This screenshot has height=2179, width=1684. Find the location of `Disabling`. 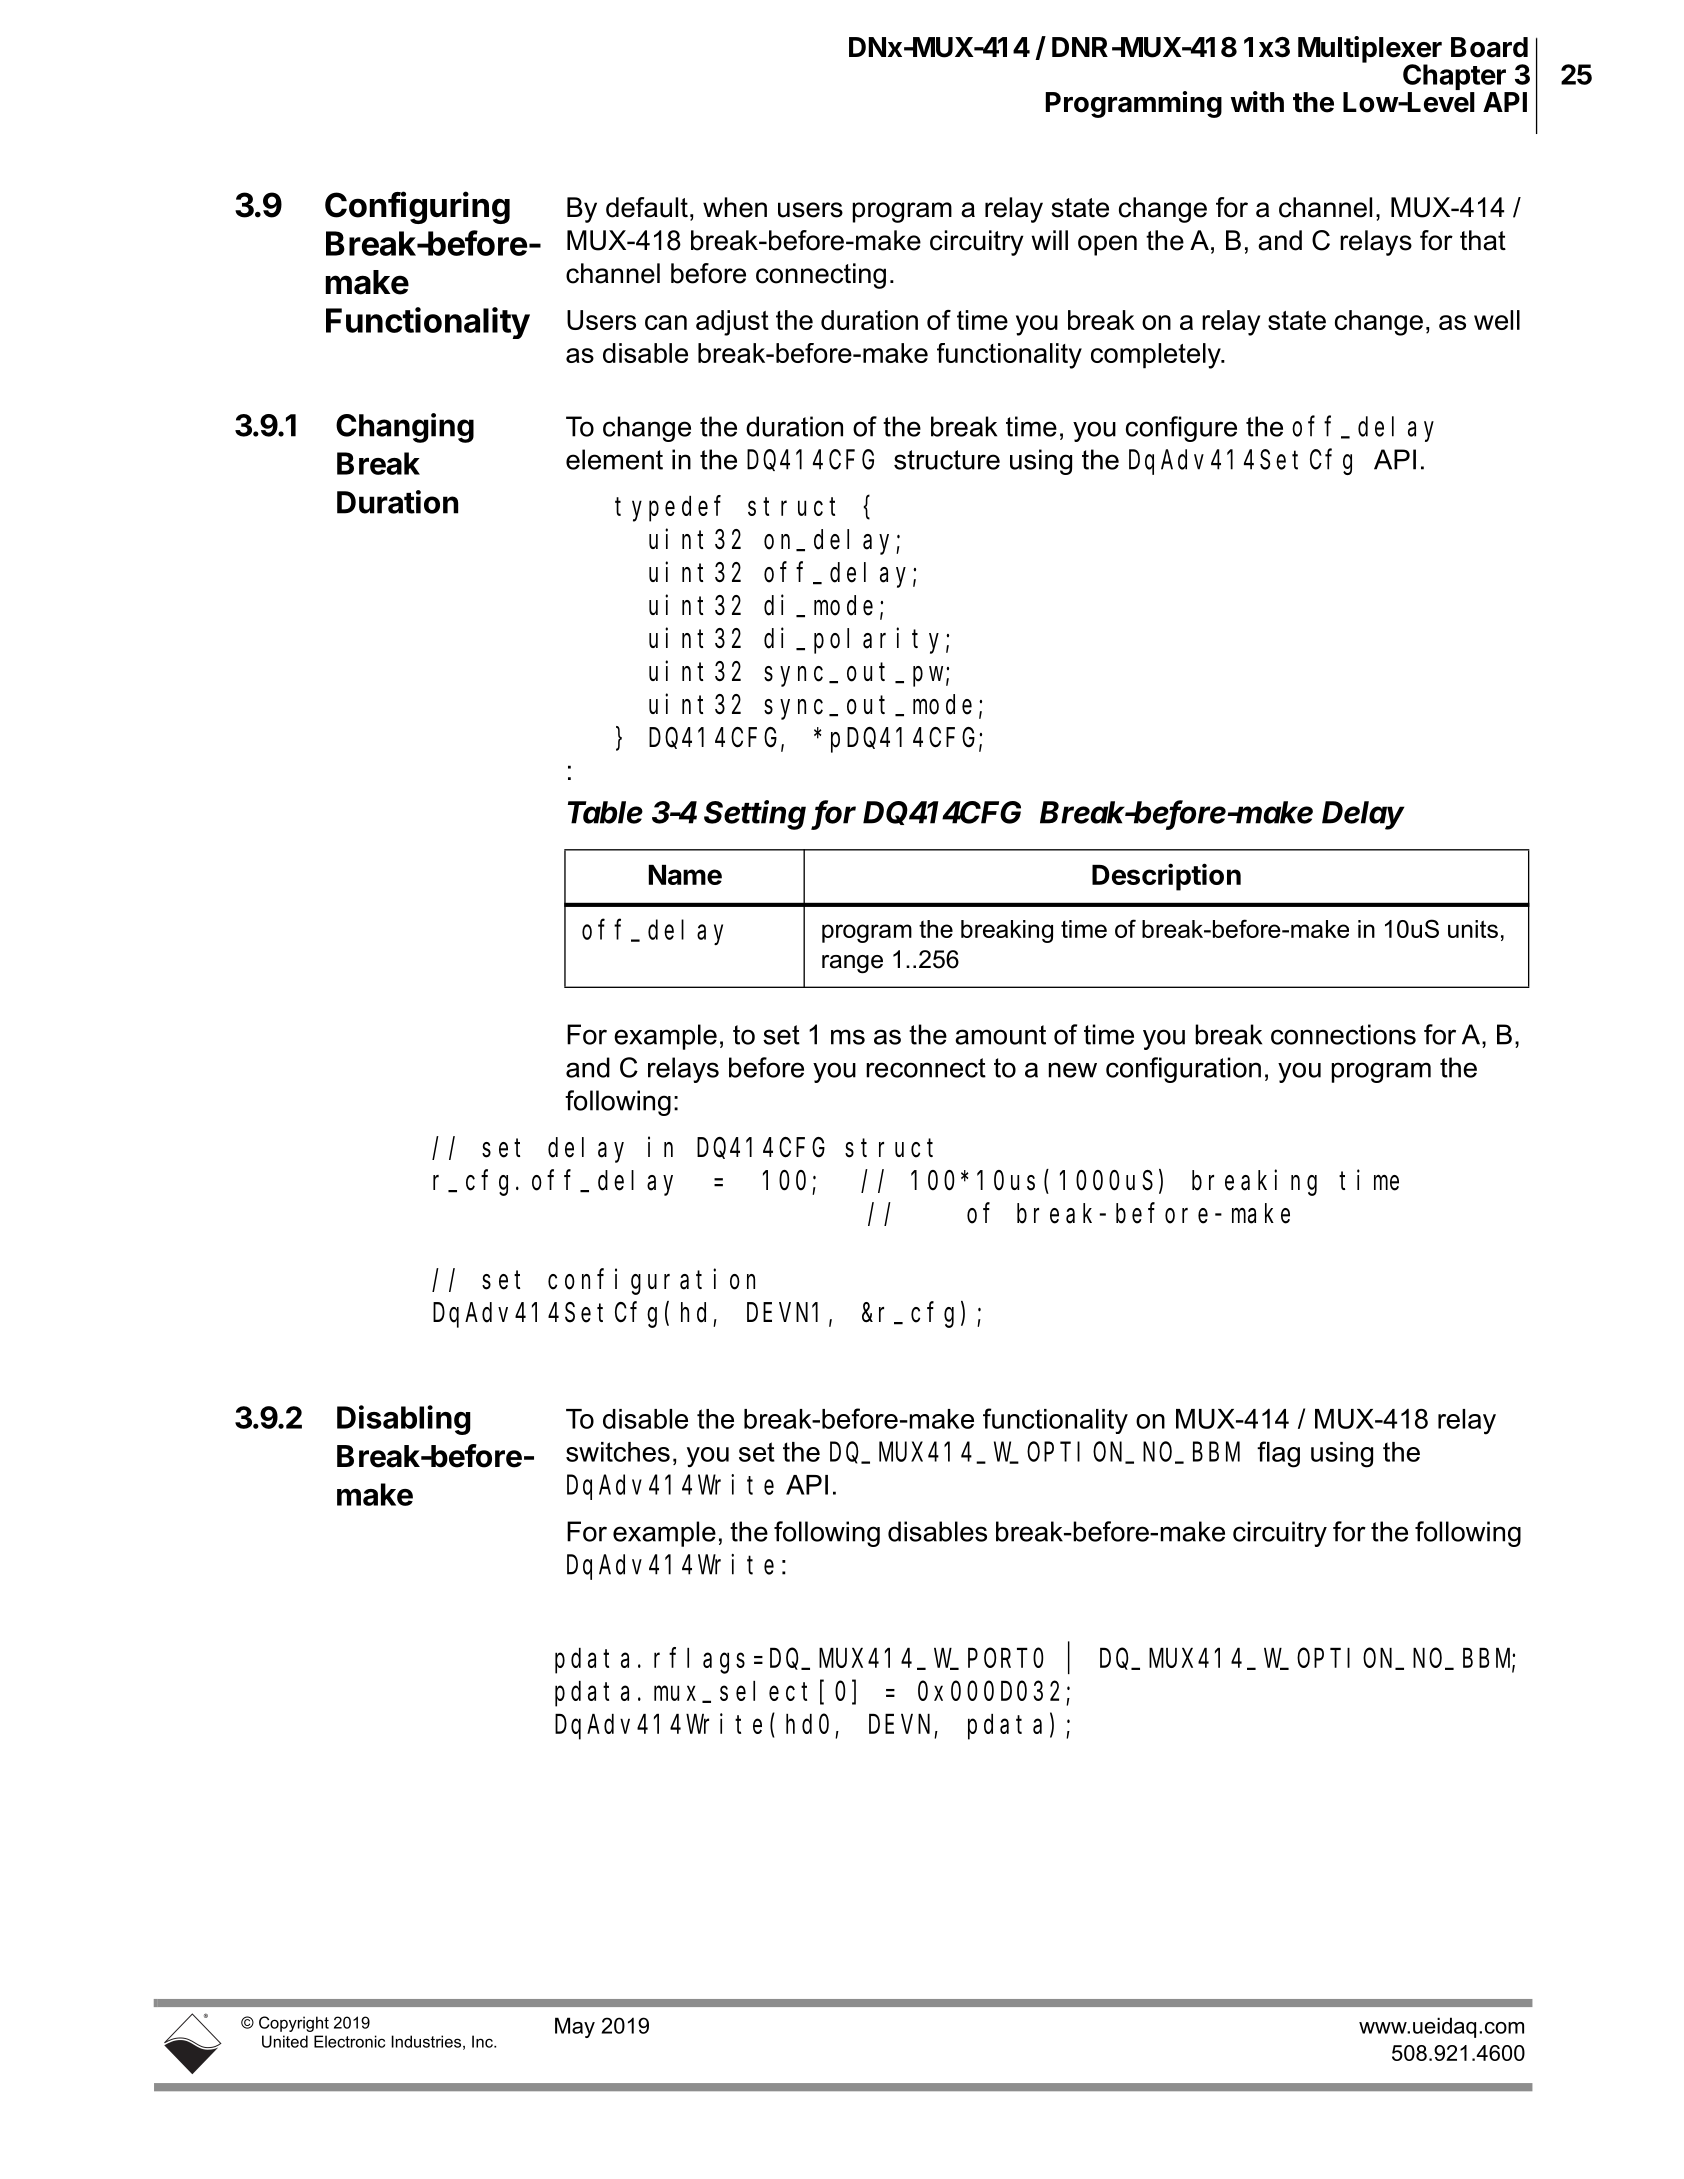

Disabling is located at coordinates (404, 1420).
